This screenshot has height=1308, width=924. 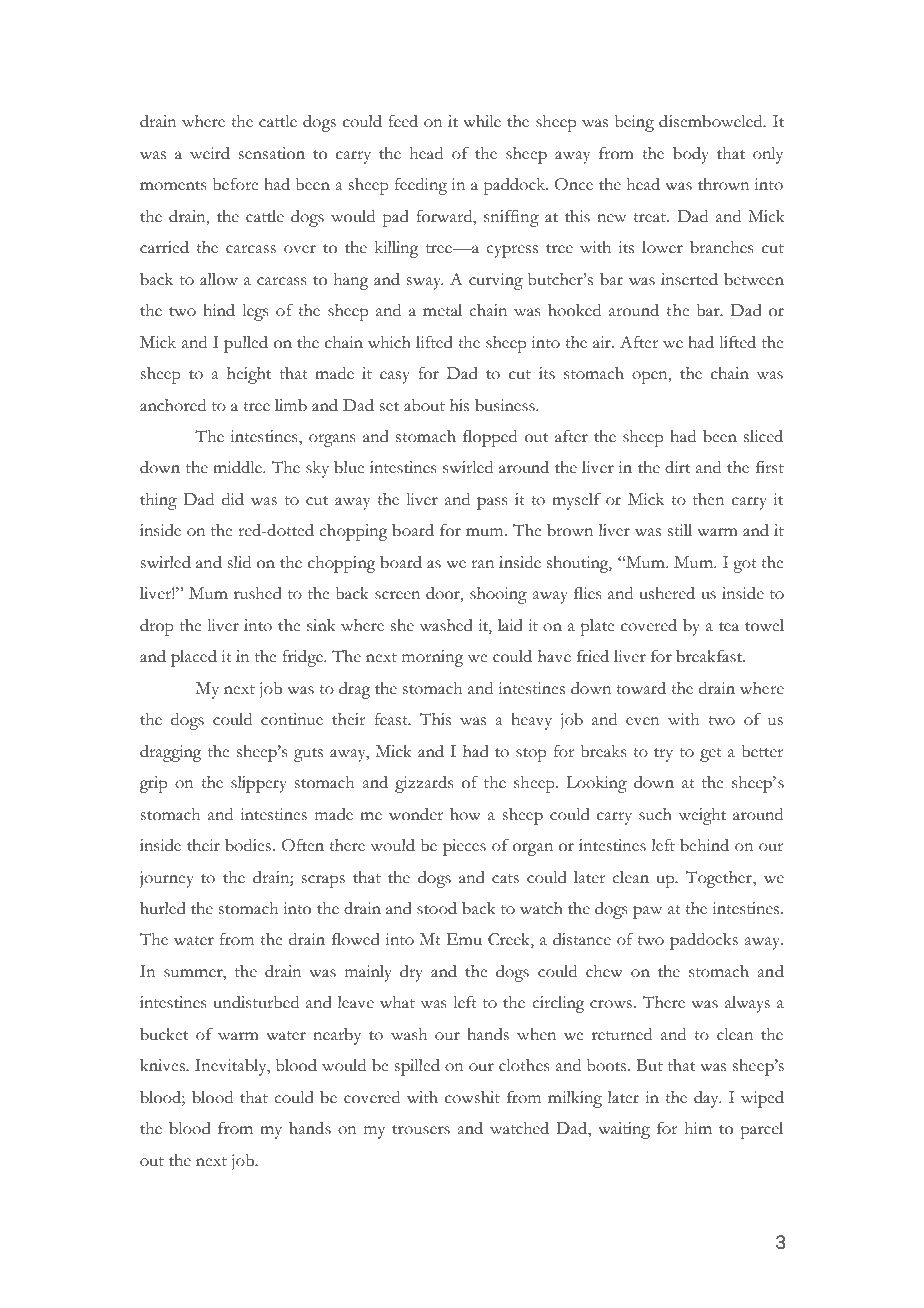 I want to click on laid, so click(x=510, y=625).
